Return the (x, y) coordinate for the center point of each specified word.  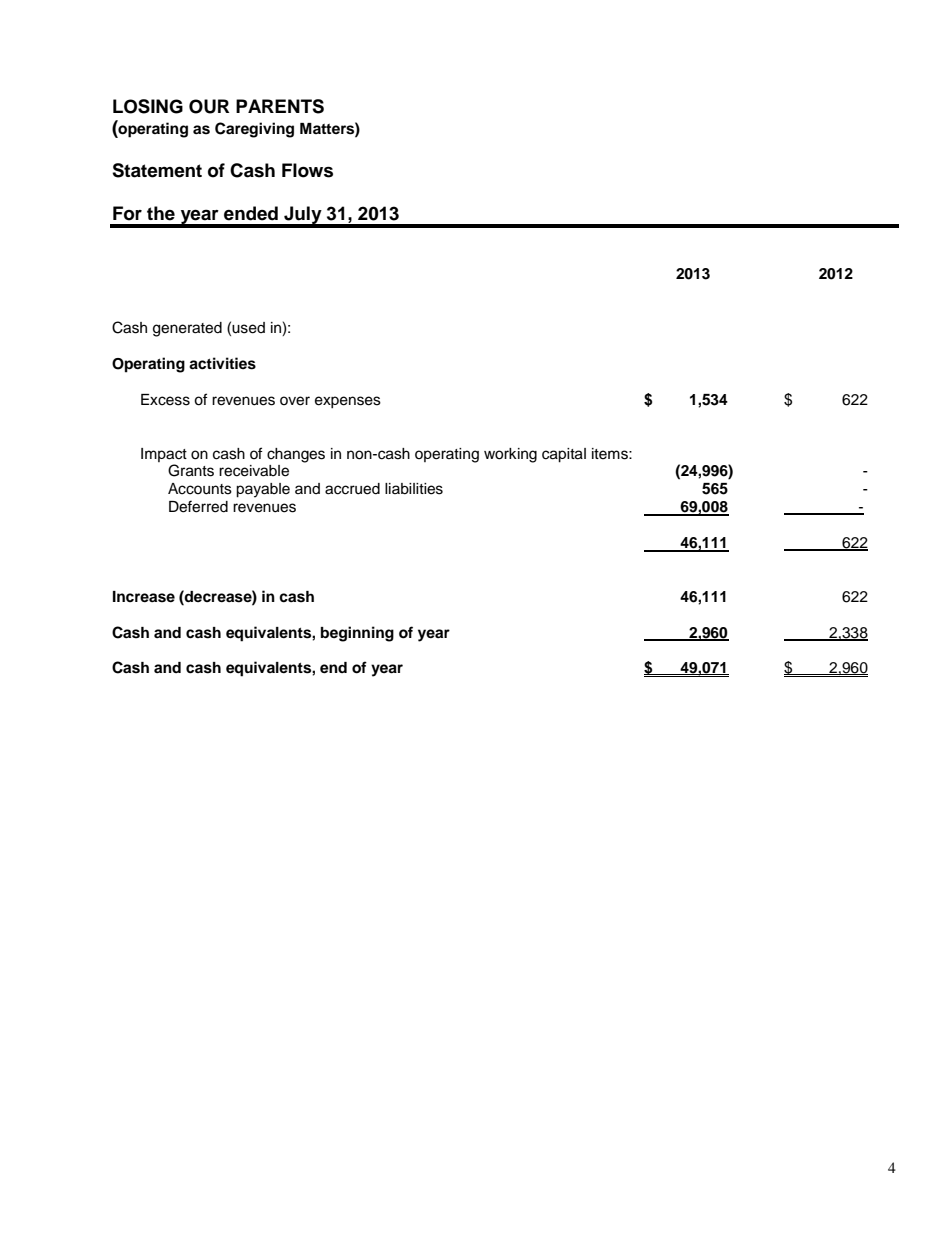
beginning (357, 634)
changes (296, 455)
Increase (144, 597)
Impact (164, 455)
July (303, 216)
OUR (209, 106)
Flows (307, 170)
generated (187, 329)
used (248, 328)
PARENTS (280, 106)
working (510, 455)
